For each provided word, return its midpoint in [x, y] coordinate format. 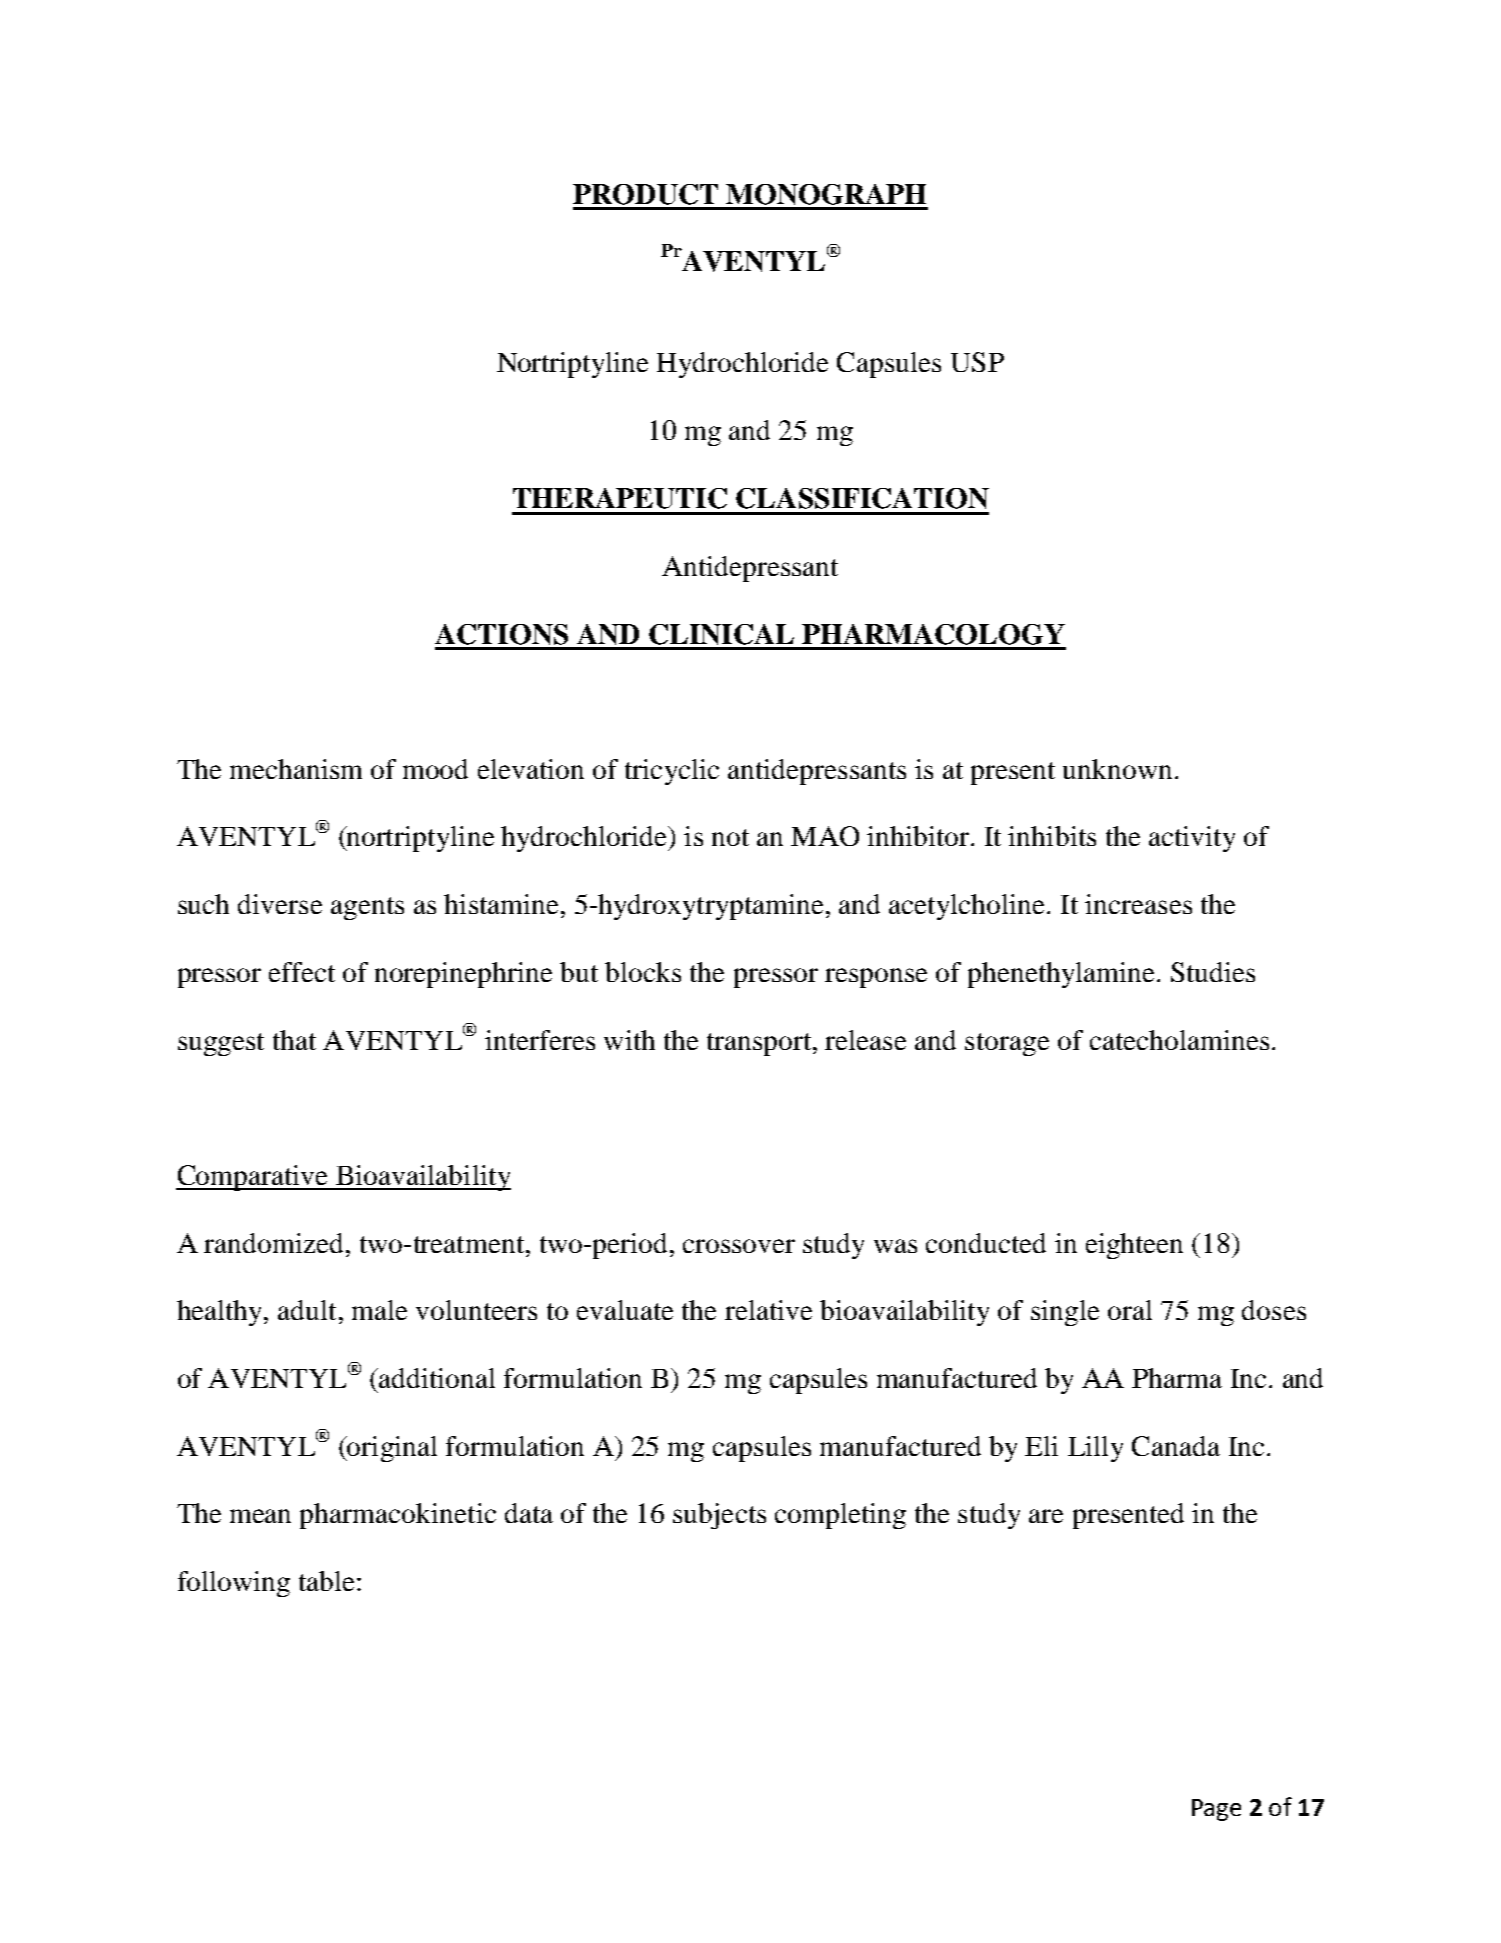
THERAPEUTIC [620, 498]
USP [977, 362]
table [326, 1581]
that [294, 1040]
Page [1216, 1810]
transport [760, 1044]
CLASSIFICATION [862, 498]
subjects [719, 1516]
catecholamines [1179, 1040]
